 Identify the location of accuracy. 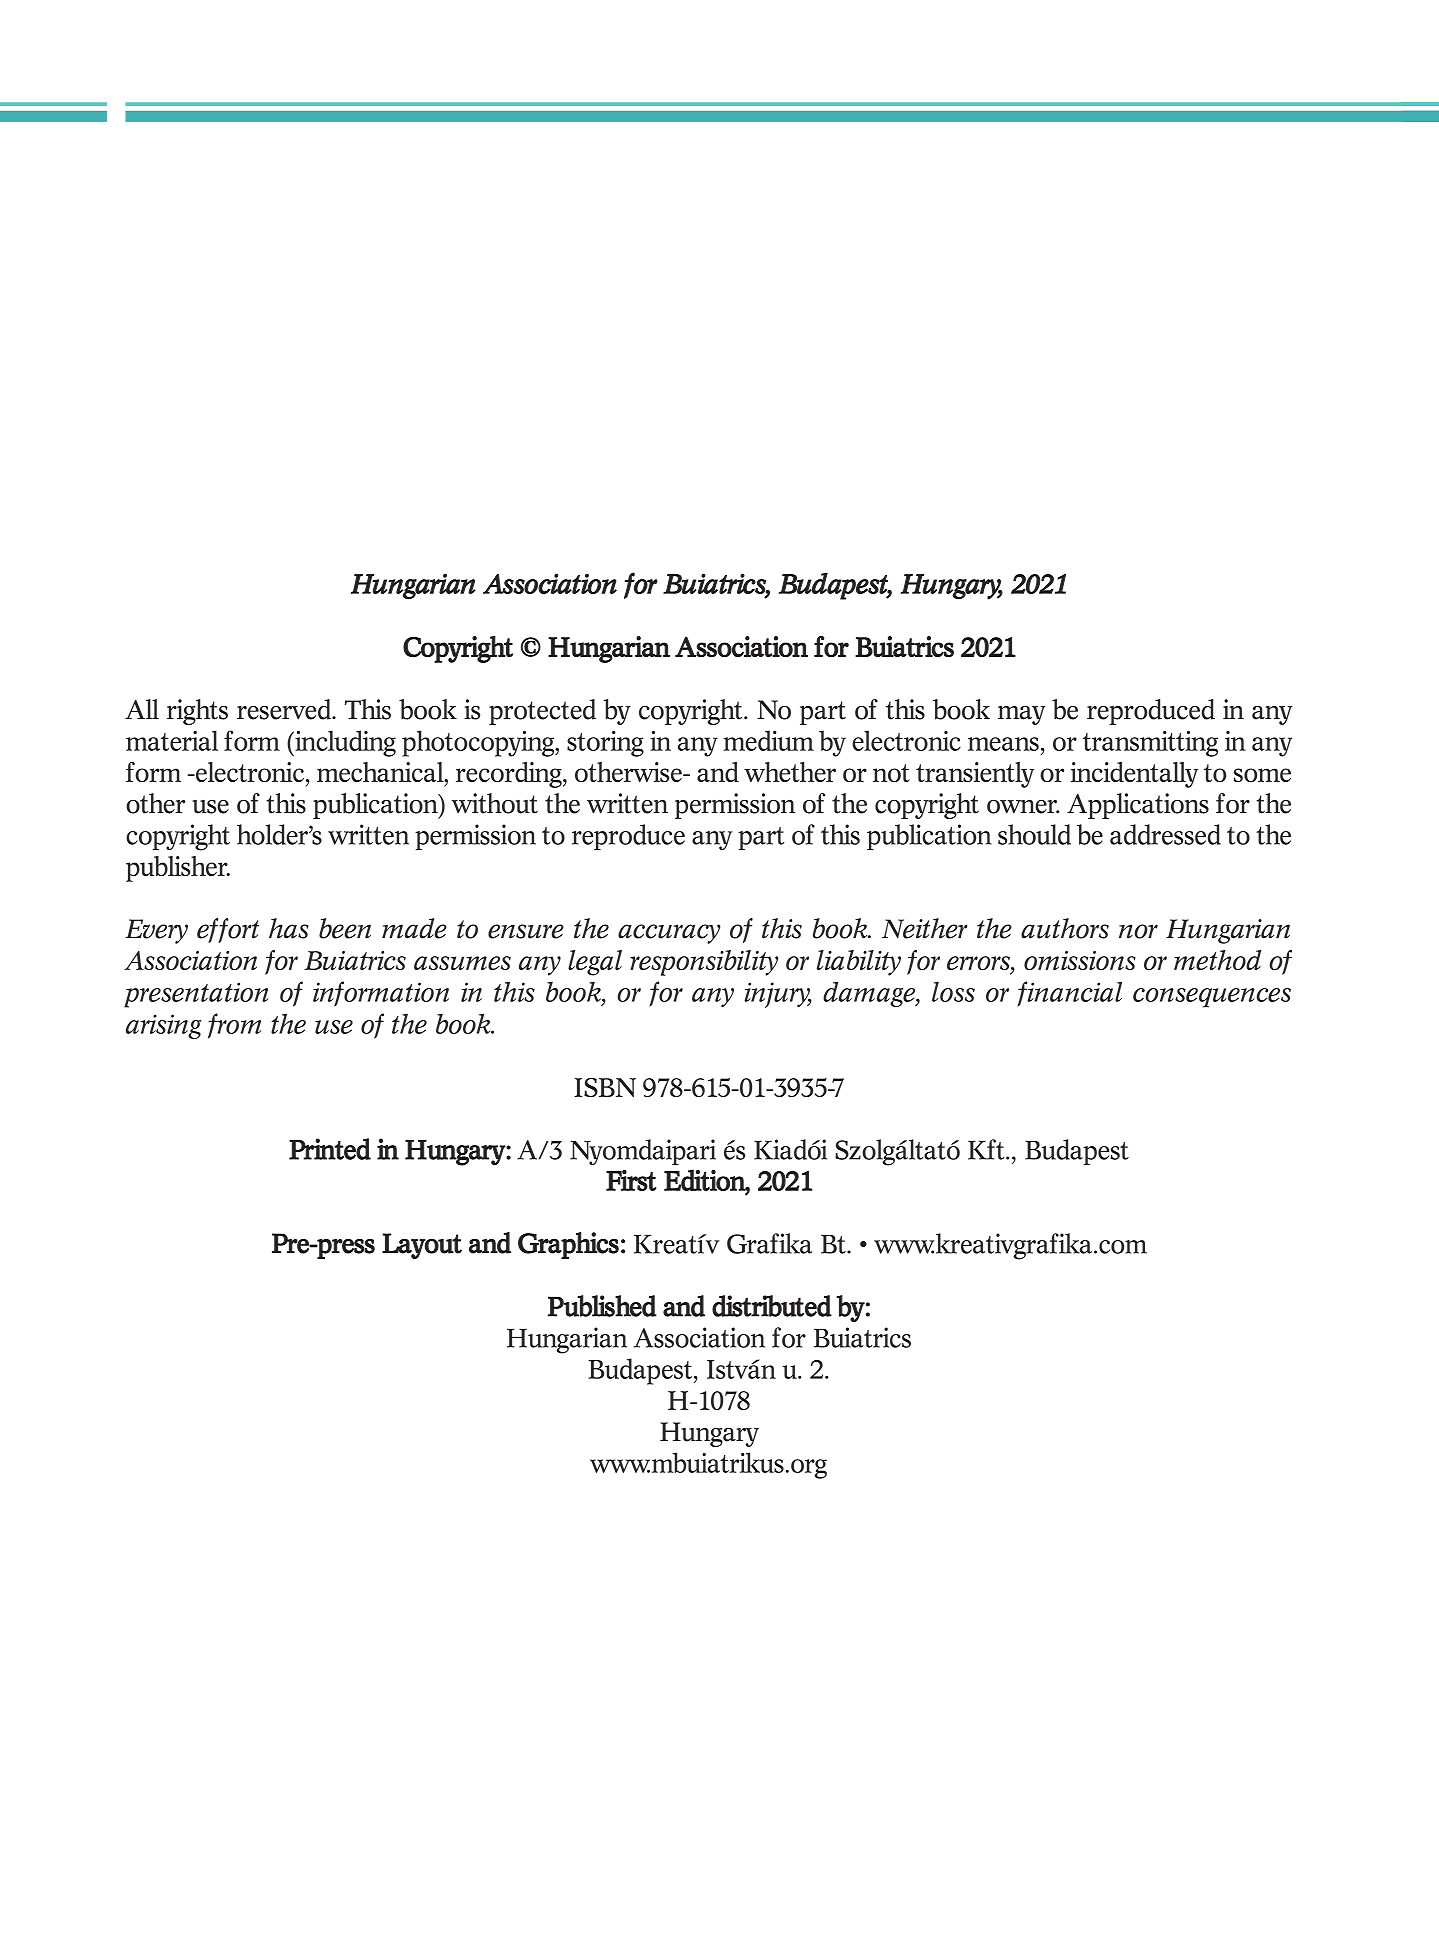
(669, 934).
